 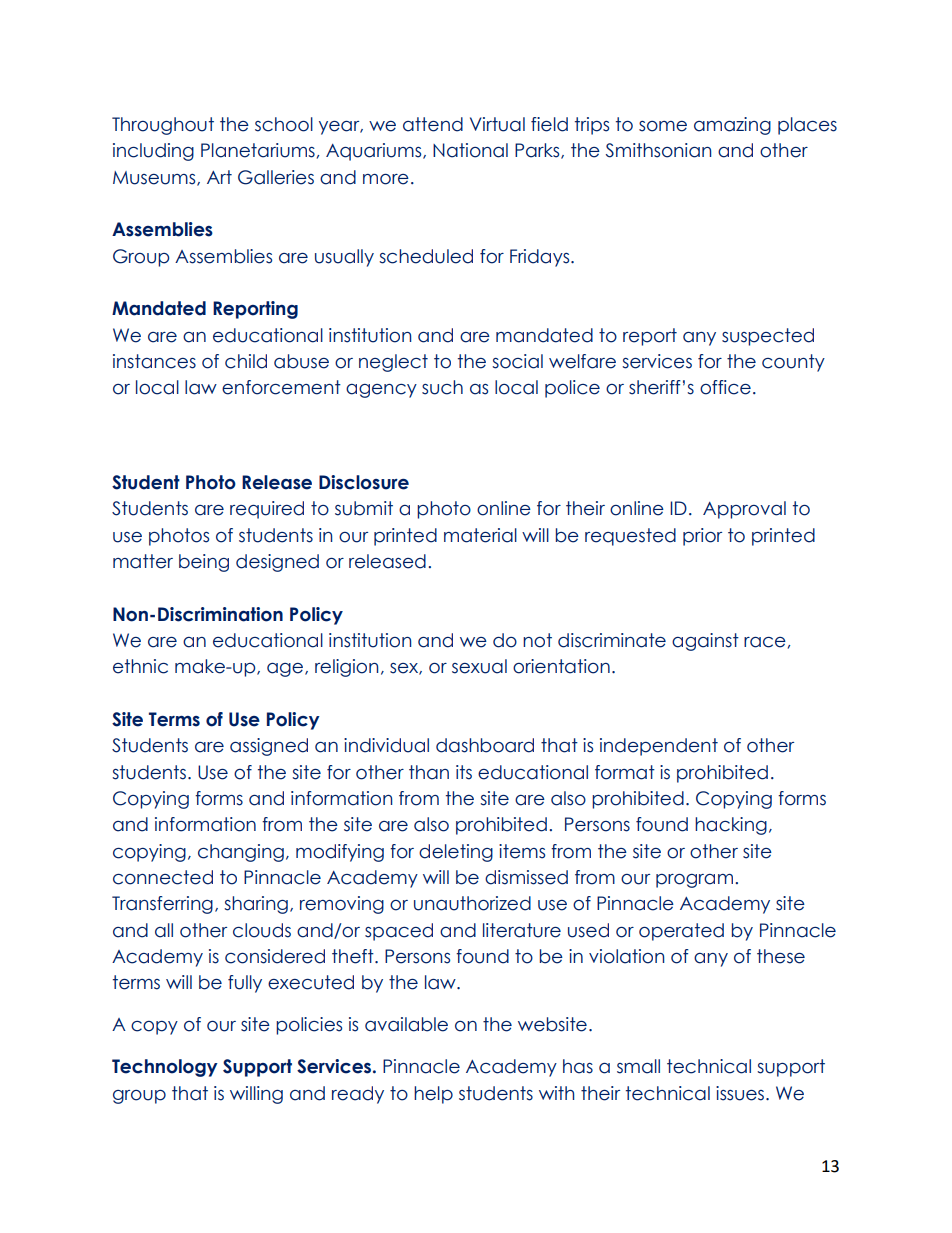 I want to click on Technology, so click(x=165, y=1068).
